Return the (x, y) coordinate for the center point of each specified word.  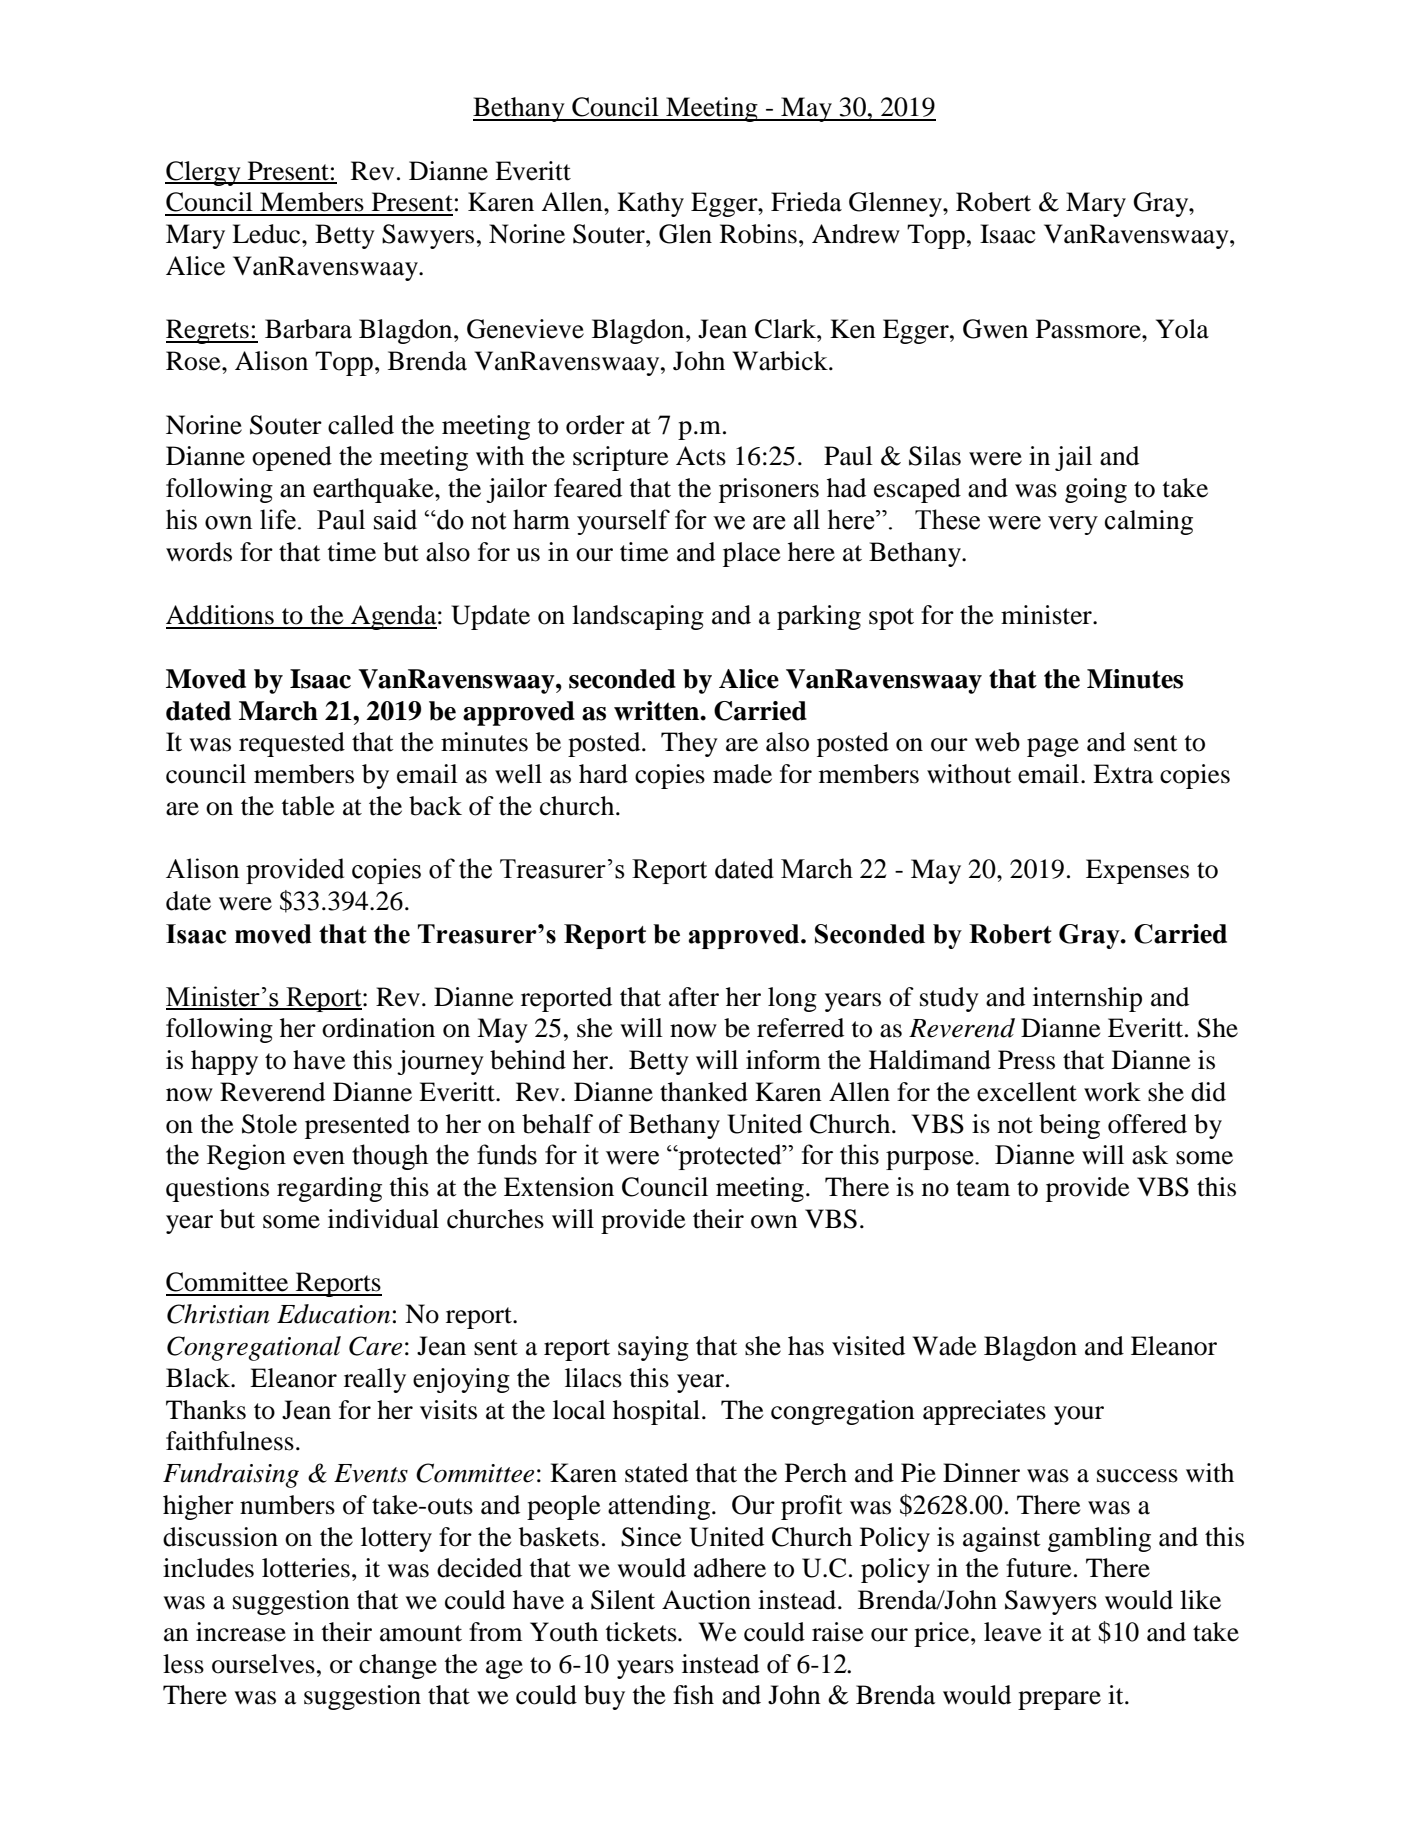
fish (693, 1695)
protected (730, 1157)
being (1069, 1126)
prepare (1059, 1700)
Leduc (267, 234)
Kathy (650, 204)
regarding (329, 1189)
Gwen (995, 329)
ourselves (263, 1664)
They (689, 744)
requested (292, 744)
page (1053, 747)
